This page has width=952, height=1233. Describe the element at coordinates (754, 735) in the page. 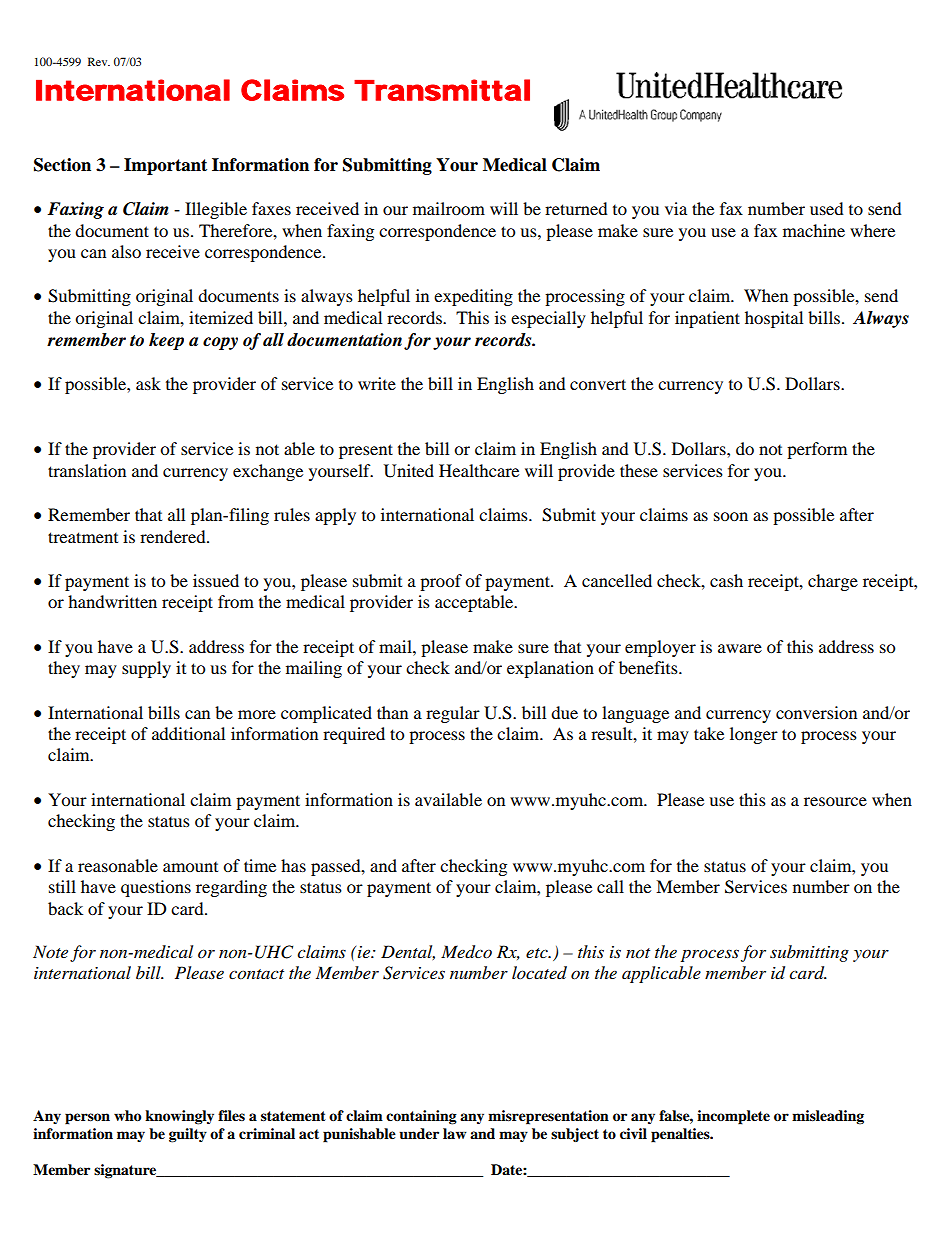

I see `longer` at that location.
